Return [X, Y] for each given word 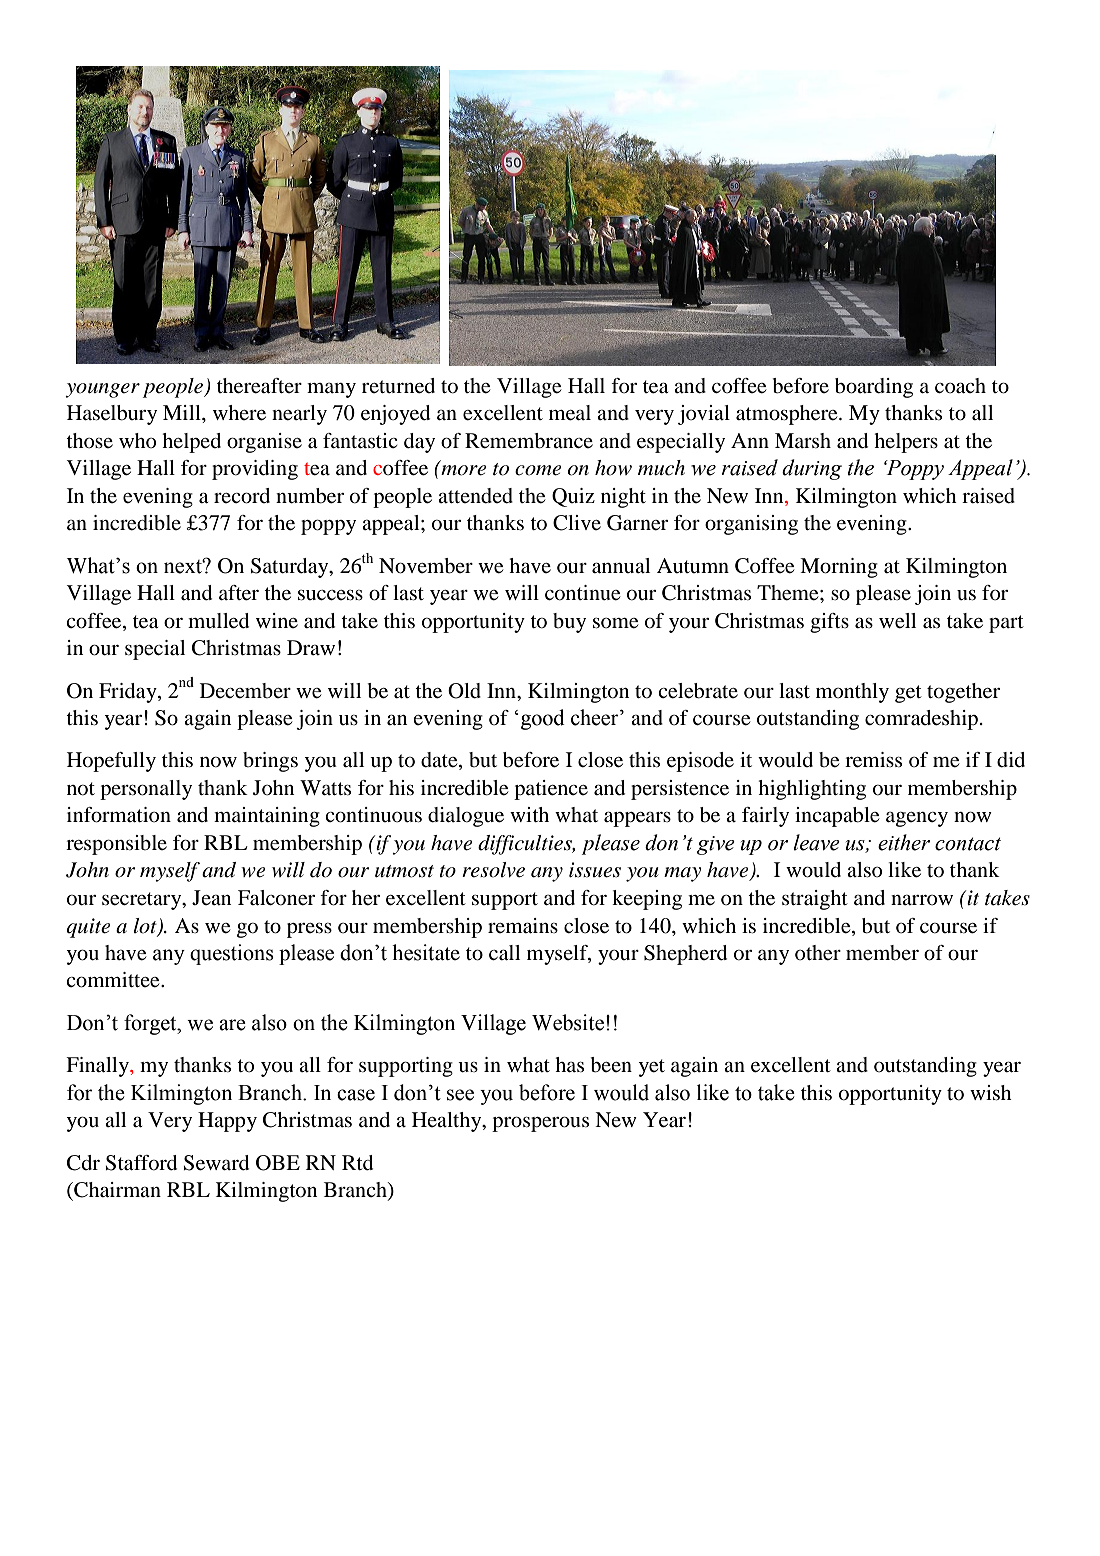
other [818, 953]
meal [570, 413]
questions [232, 954]
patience [551, 790]
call [504, 953]
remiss [873, 760]
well [897, 621]
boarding [874, 388]
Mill [183, 412]
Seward [216, 1163]
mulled [218, 621]
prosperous [540, 1124]
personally [146, 790]
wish [991, 1093]
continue [582, 593]
